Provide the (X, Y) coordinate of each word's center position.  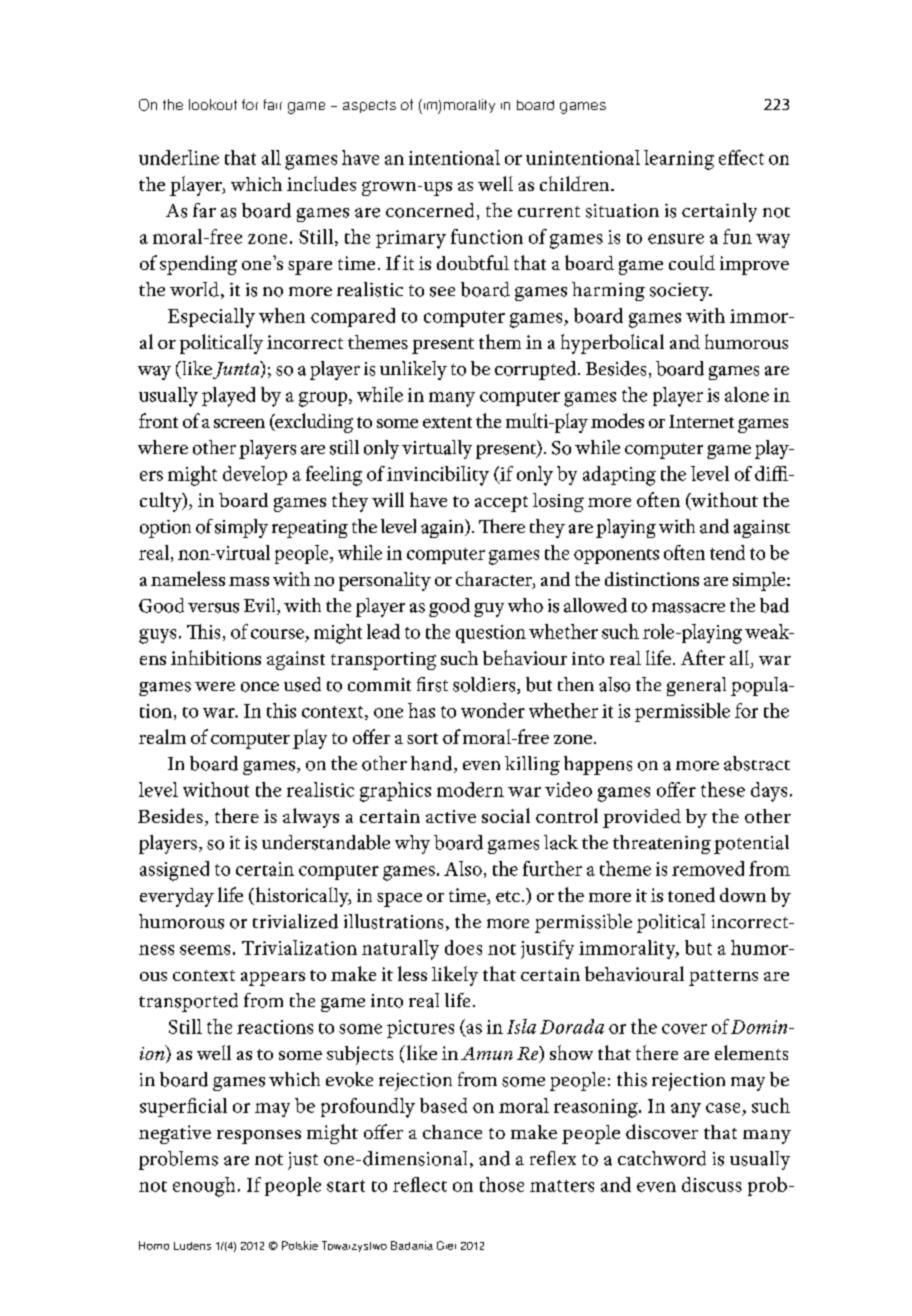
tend (727, 552)
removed (708, 868)
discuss (712, 1184)
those (502, 1184)
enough (204, 1187)
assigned (174, 871)
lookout (213, 104)
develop (255, 475)
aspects (369, 106)
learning (679, 160)
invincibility (438, 476)
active (451, 816)
